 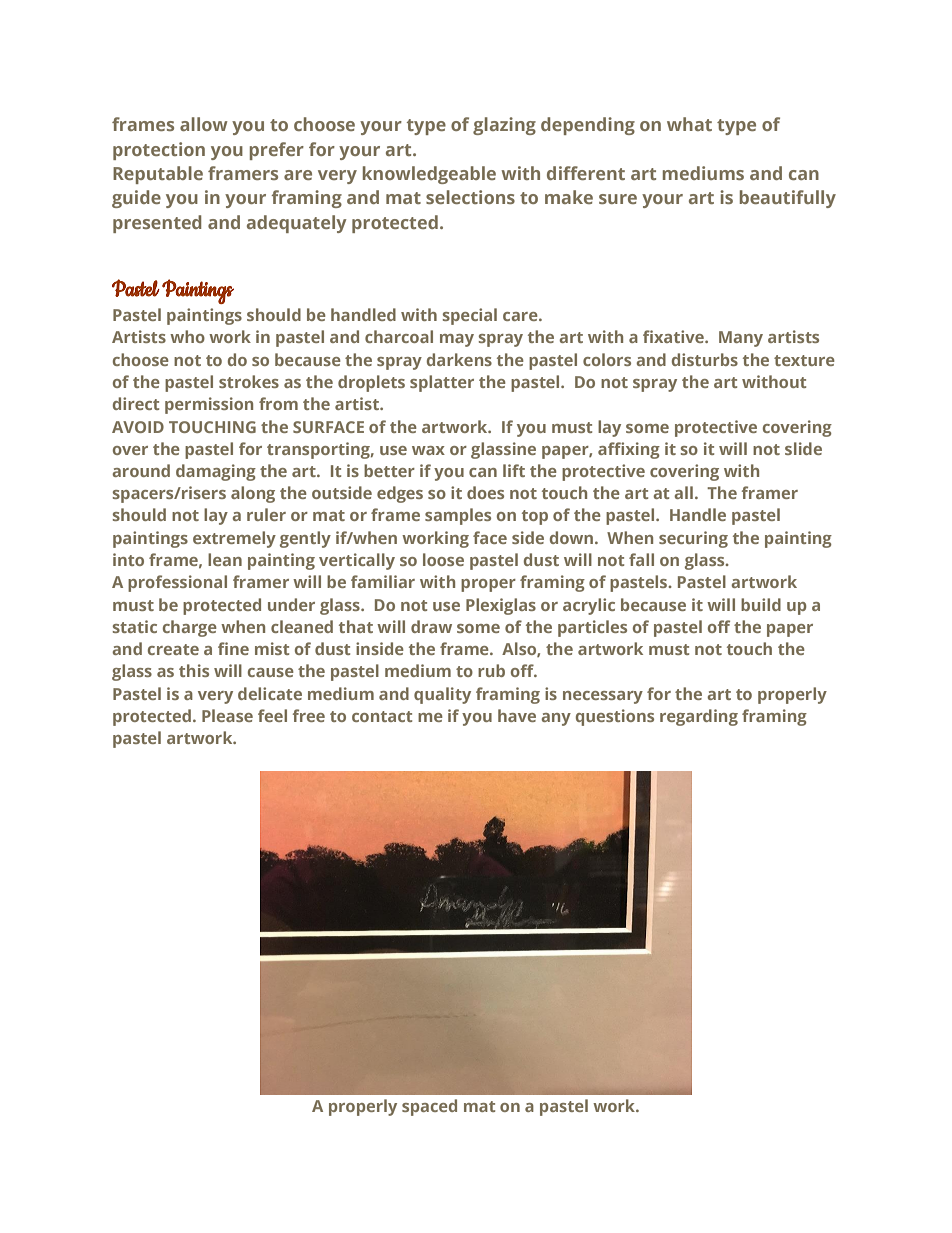 What do you see at coordinates (442, 383) in the screenshot?
I see `splatter` at bounding box center [442, 383].
